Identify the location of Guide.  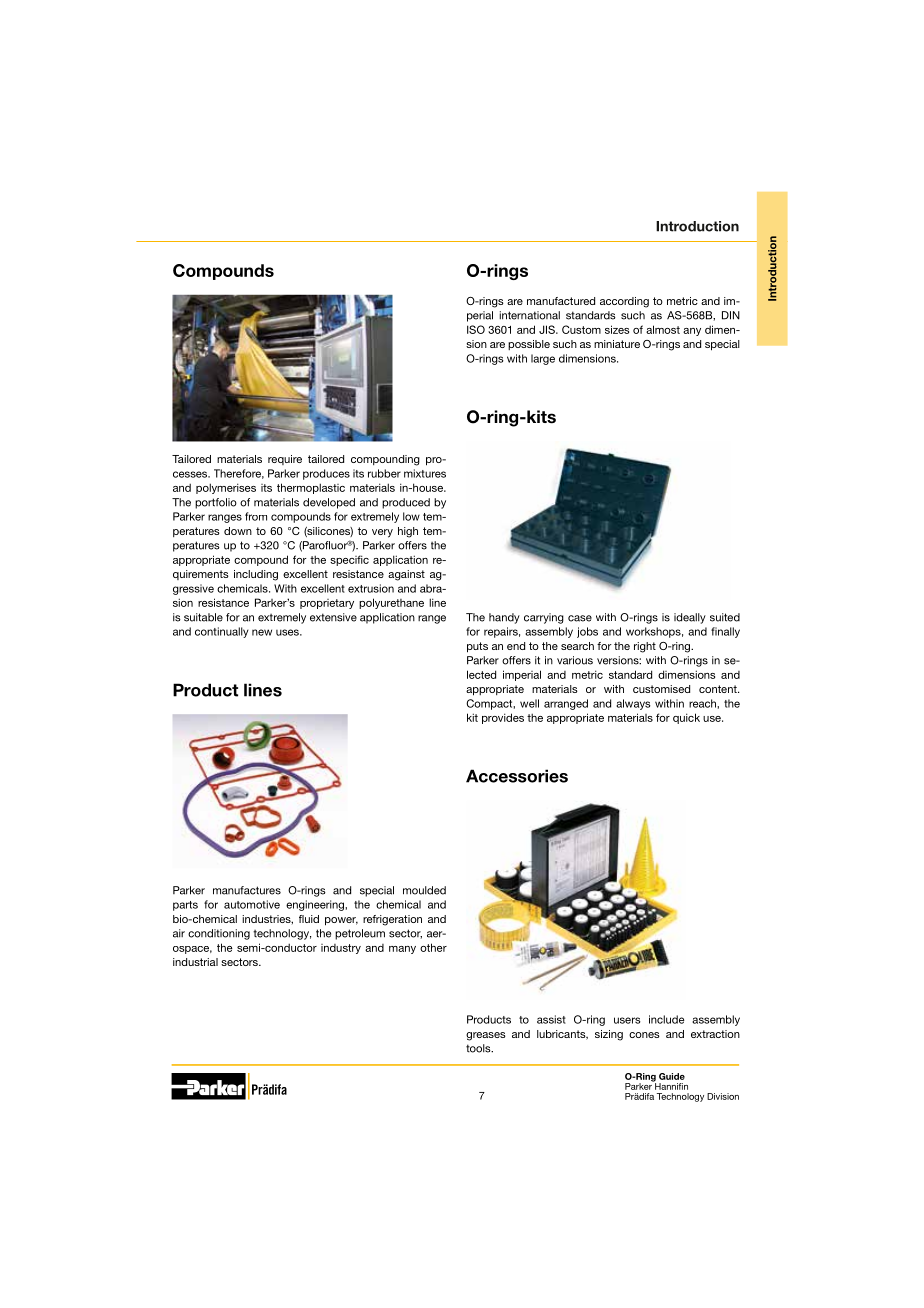
(672, 1076).
